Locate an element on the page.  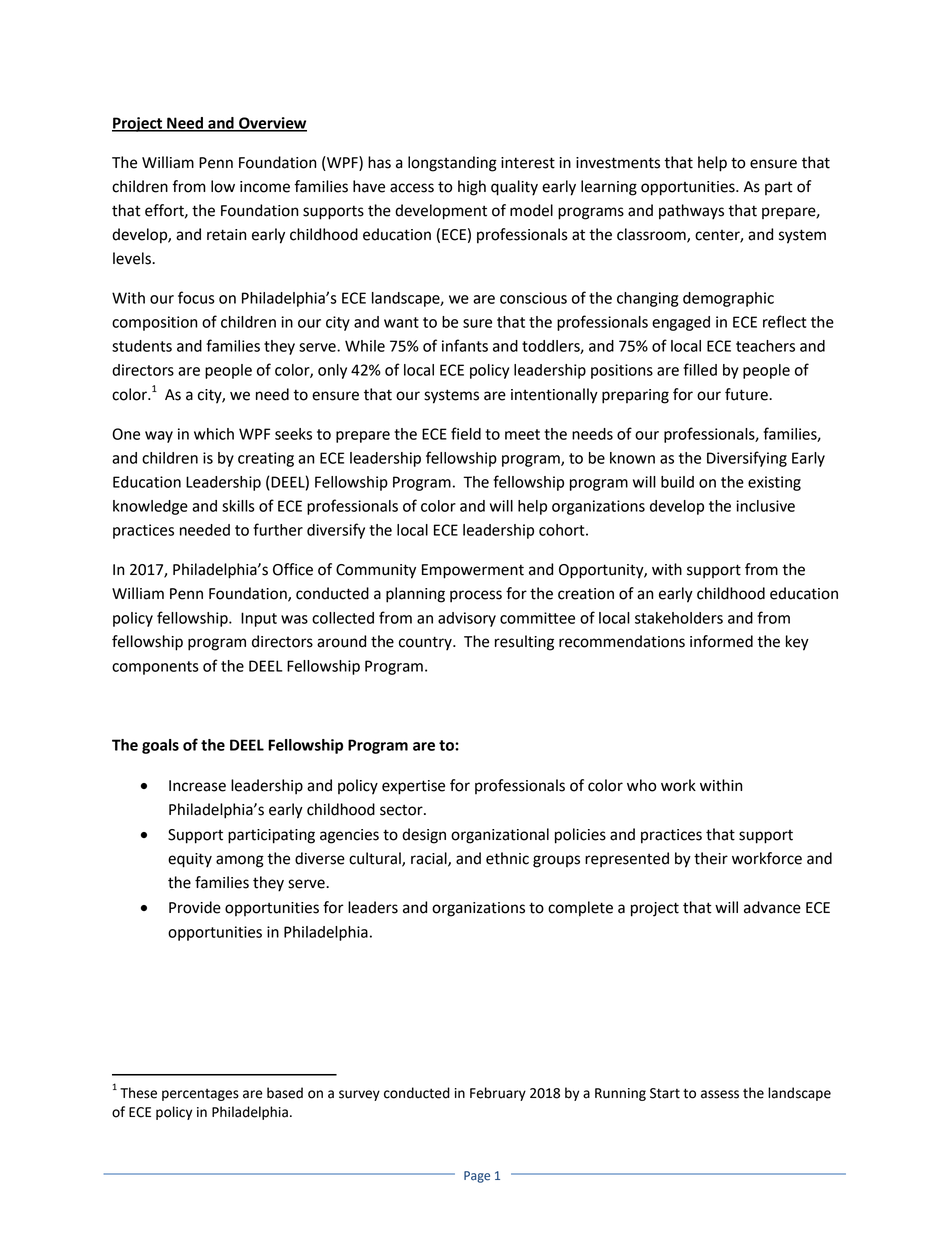
Page is located at coordinates (477, 1177).
